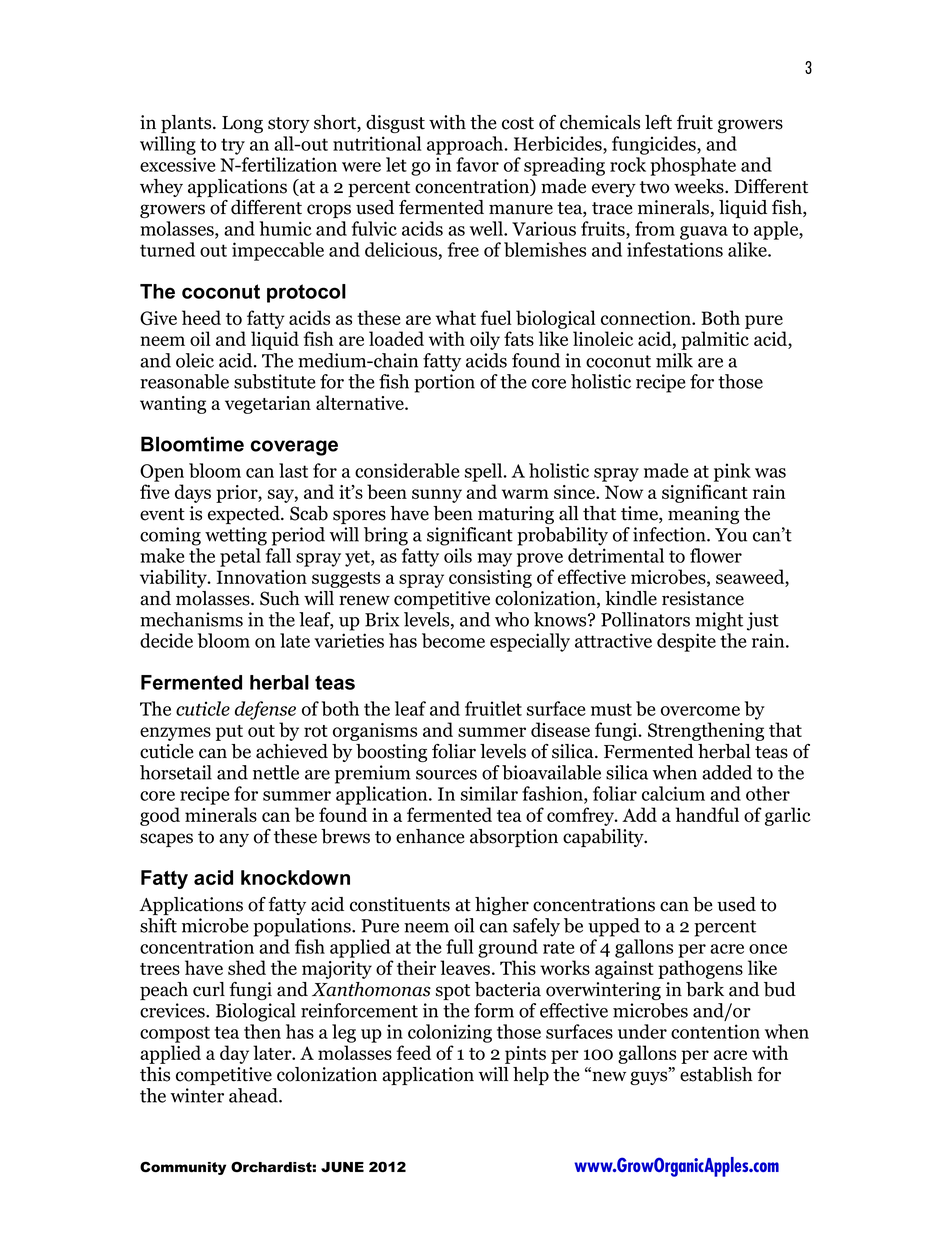 The height and width of the document is (1233, 952). Describe the element at coordinates (466, 145) in the document. I see `approach` at that location.
